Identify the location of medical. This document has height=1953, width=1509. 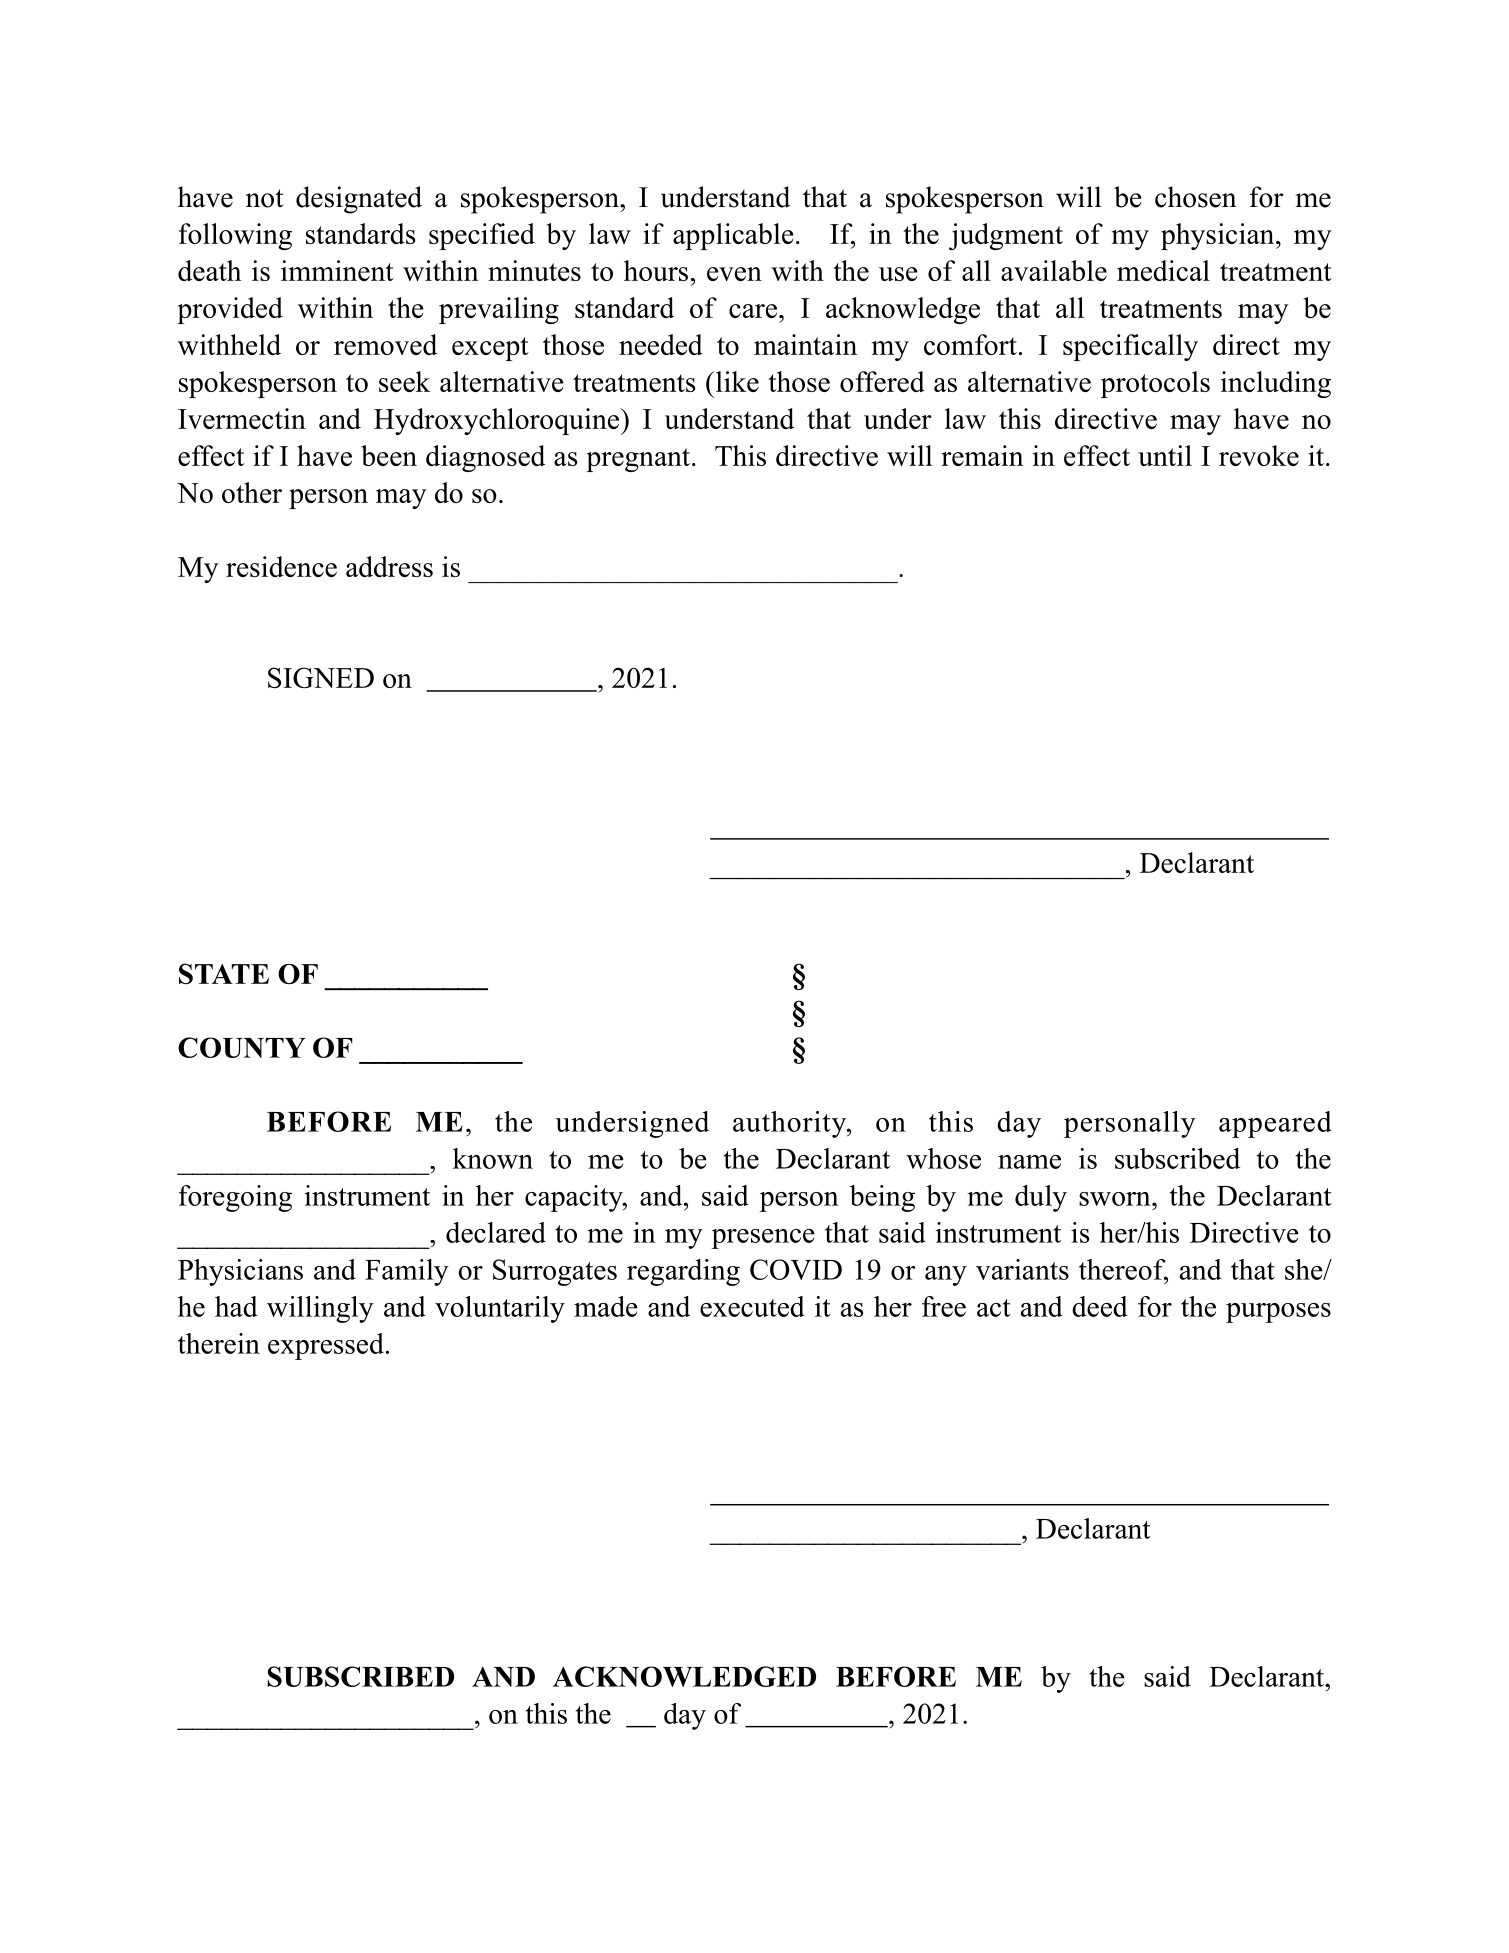
(1163, 270).
